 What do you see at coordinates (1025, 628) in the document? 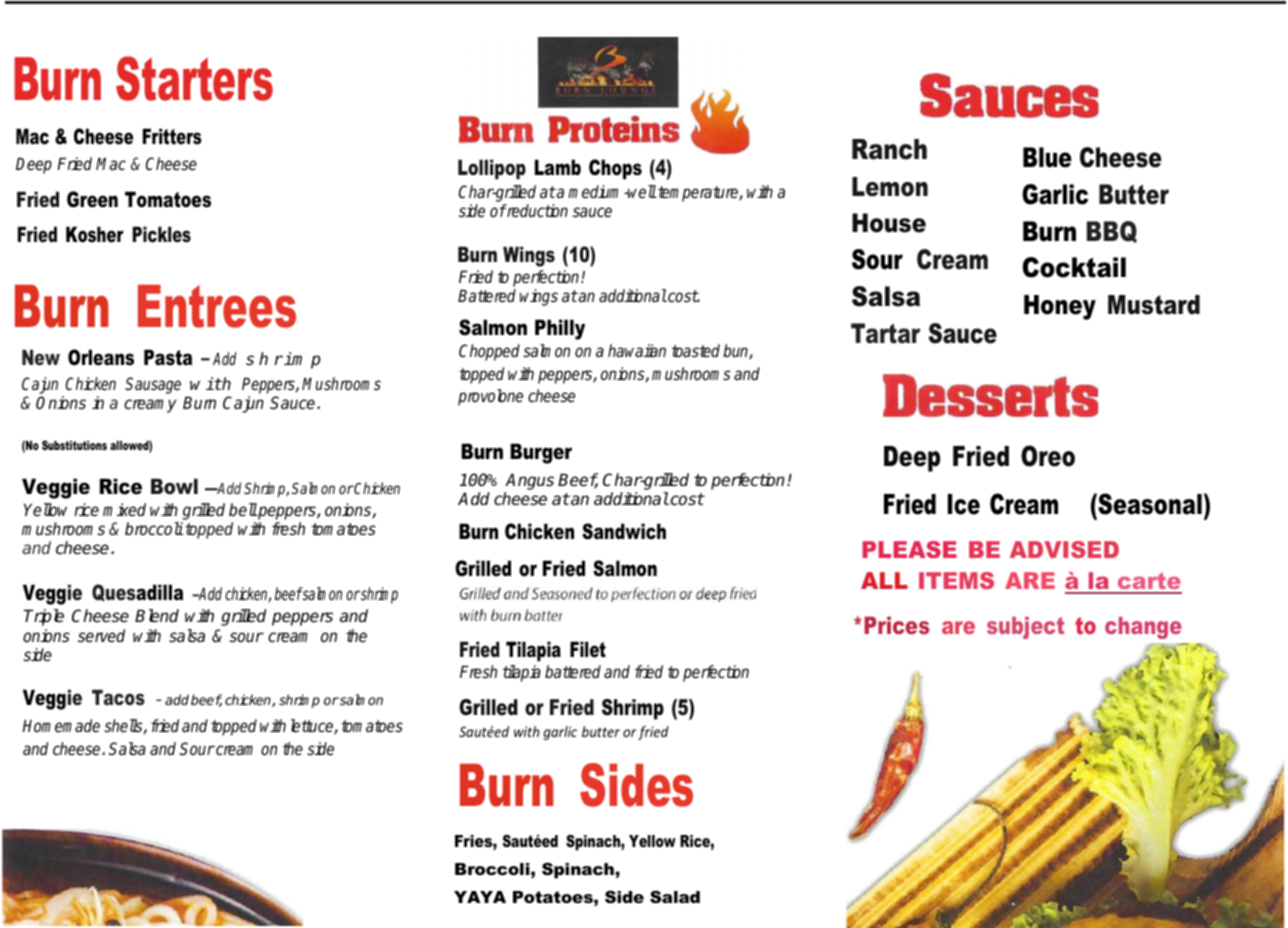
I see `subject` at bounding box center [1025, 628].
